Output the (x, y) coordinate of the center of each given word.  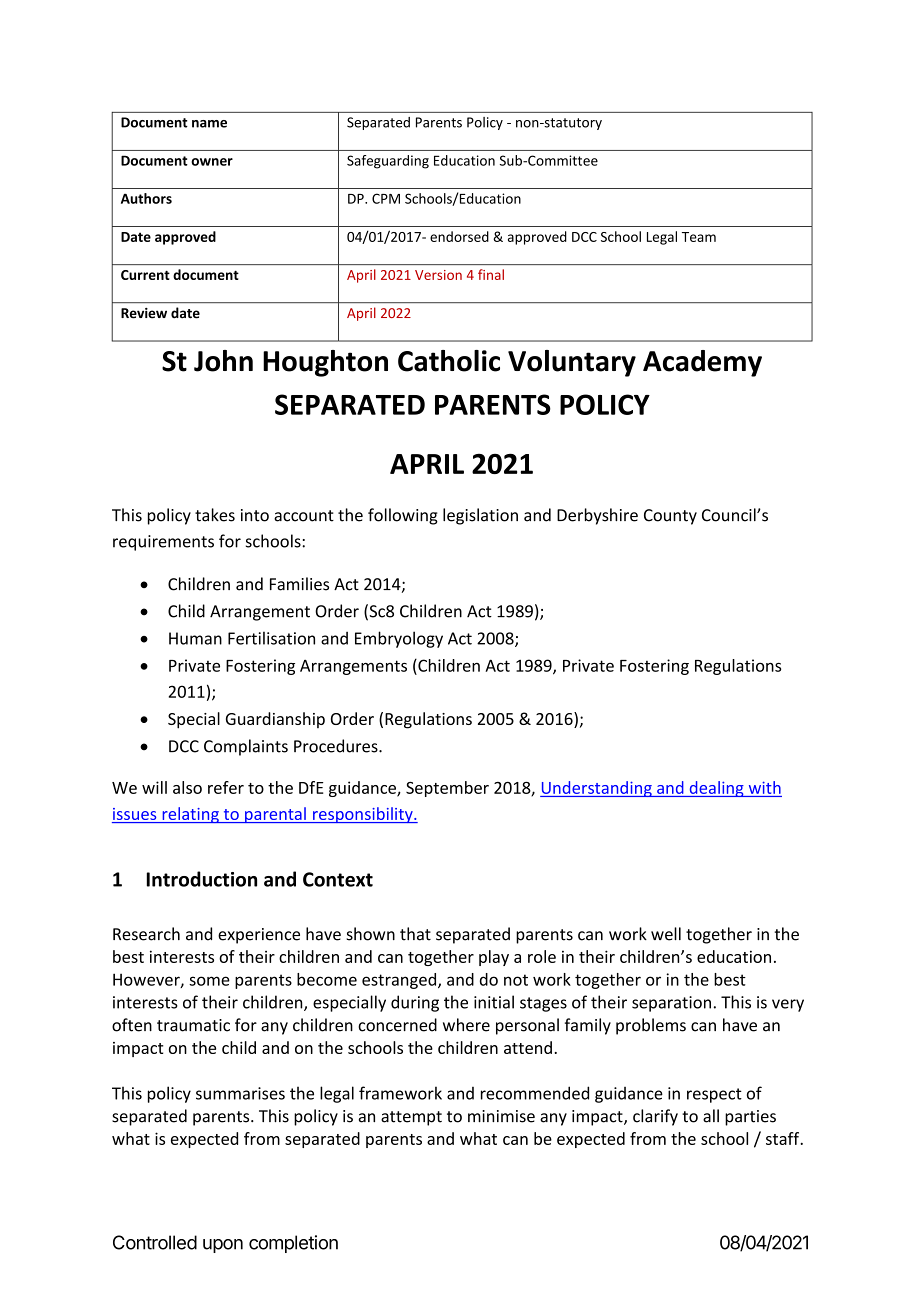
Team (699, 237)
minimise (501, 1116)
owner (212, 162)
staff (784, 1138)
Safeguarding (388, 162)
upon (223, 1246)
